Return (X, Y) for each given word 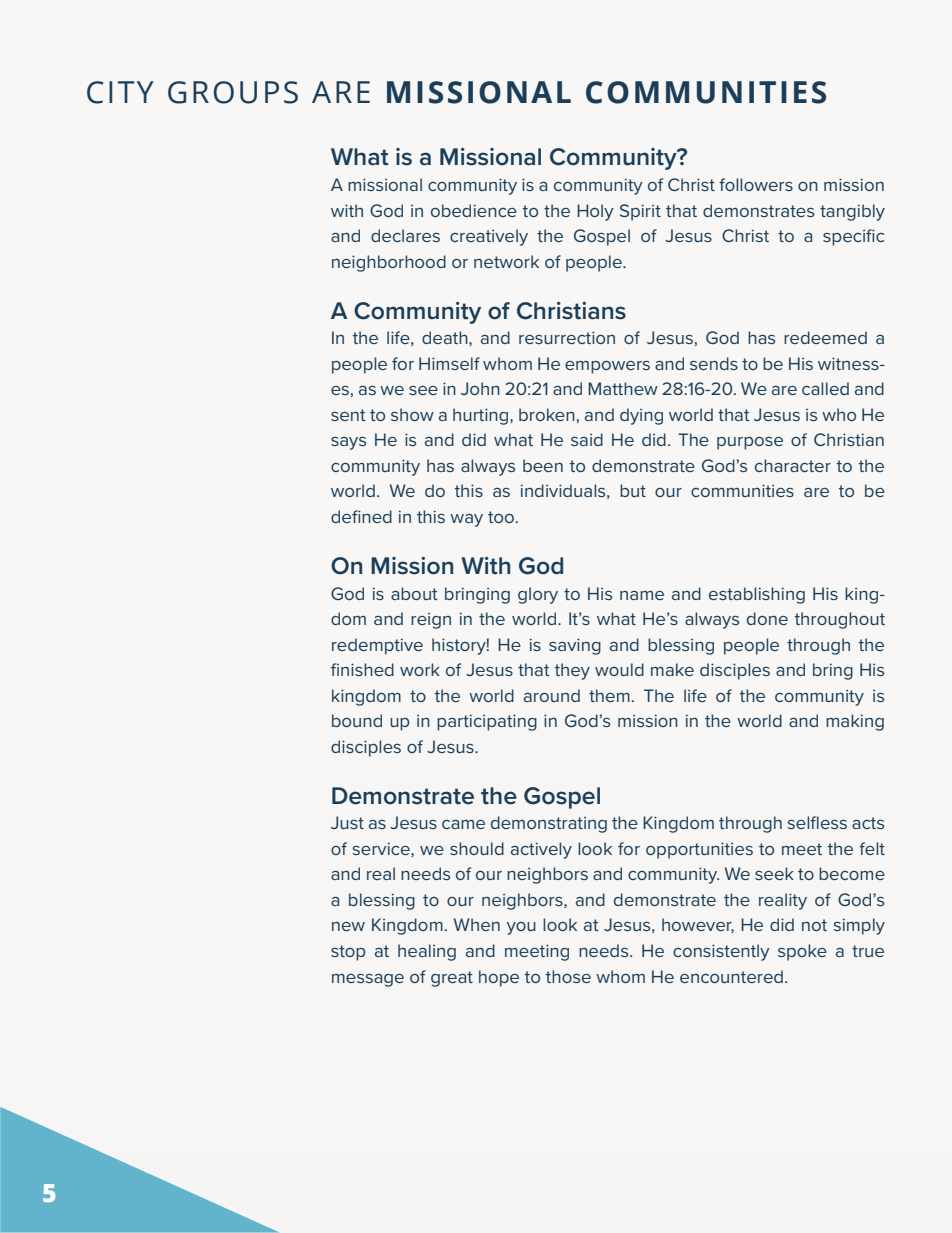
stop (348, 953)
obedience (474, 210)
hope (499, 978)
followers (756, 184)
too (502, 517)
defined (361, 516)
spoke (802, 952)
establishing (757, 595)
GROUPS (233, 92)
